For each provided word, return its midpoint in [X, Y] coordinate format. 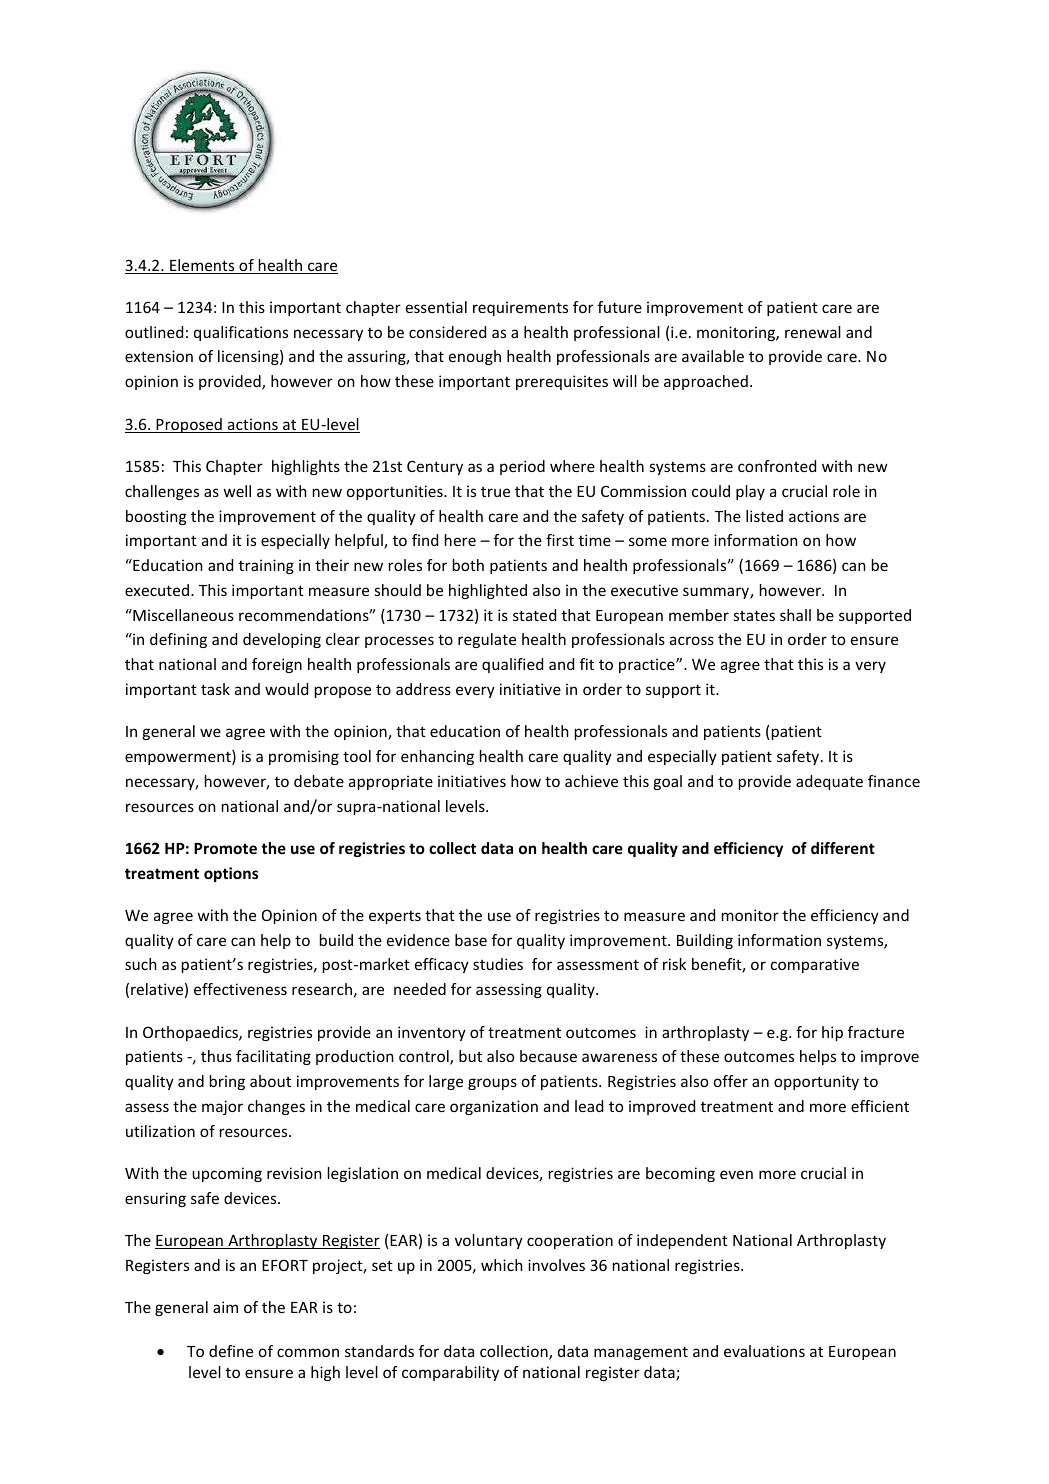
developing [282, 640]
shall [795, 615]
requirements [520, 308]
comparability [450, 1373]
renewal [813, 332]
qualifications [241, 333]
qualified [512, 665]
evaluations [764, 1351]
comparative [815, 965]
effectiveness [240, 989]
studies [498, 964]
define [231, 1351]
